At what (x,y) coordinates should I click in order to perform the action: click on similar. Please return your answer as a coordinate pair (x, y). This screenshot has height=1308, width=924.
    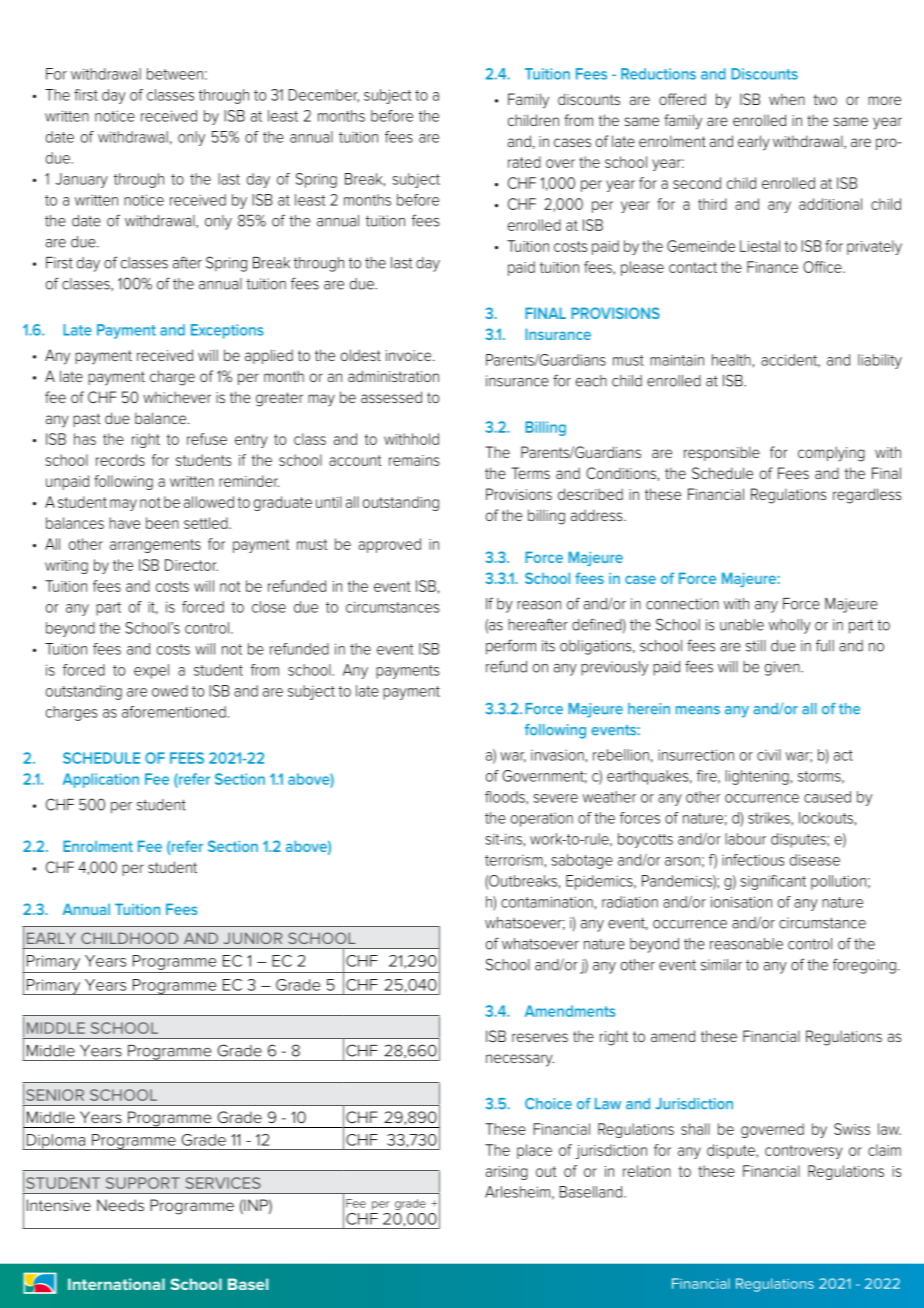
    Looking at the image, I should click on (721, 965).
